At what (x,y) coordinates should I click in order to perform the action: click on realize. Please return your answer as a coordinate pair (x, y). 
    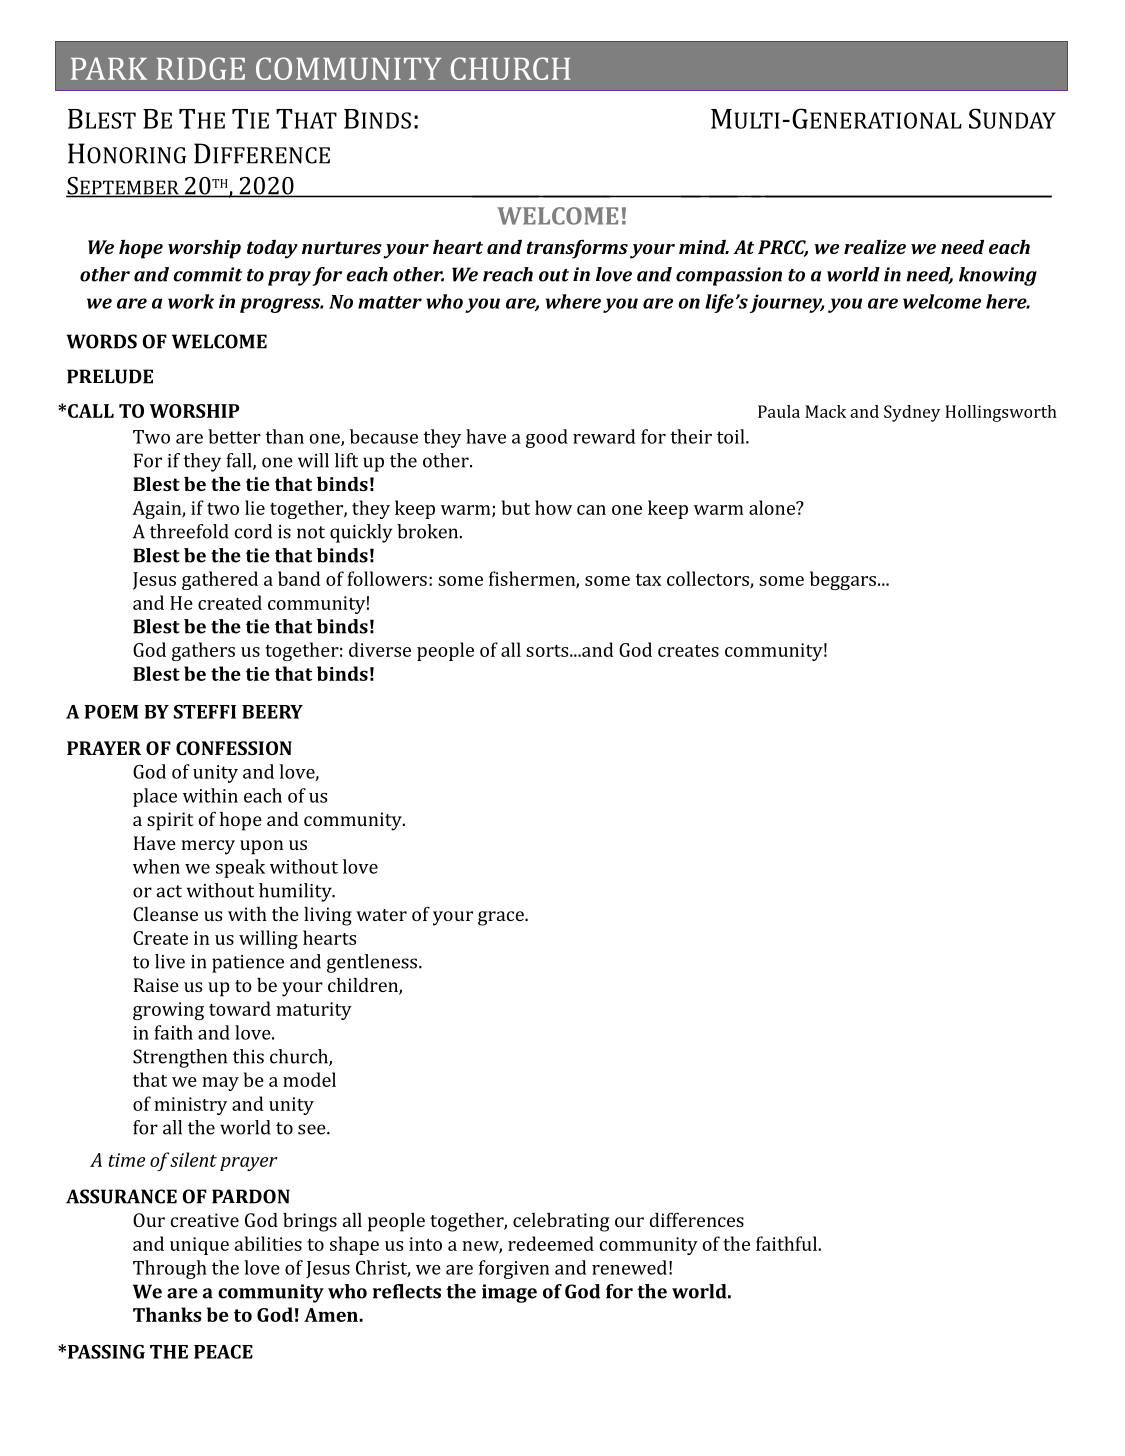
    Looking at the image, I should click on (875, 247).
